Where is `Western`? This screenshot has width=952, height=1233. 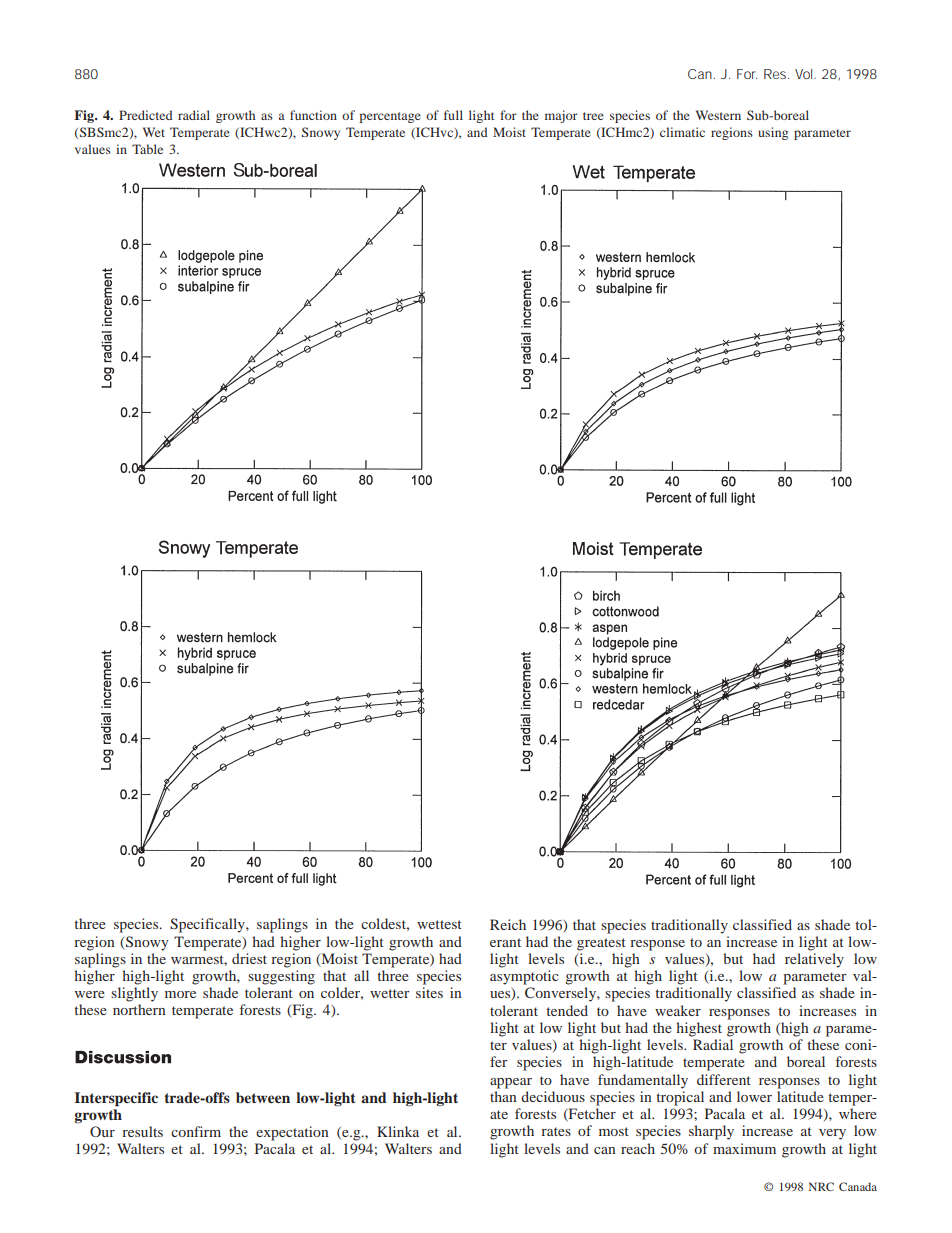 Western is located at coordinates (718, 115).
